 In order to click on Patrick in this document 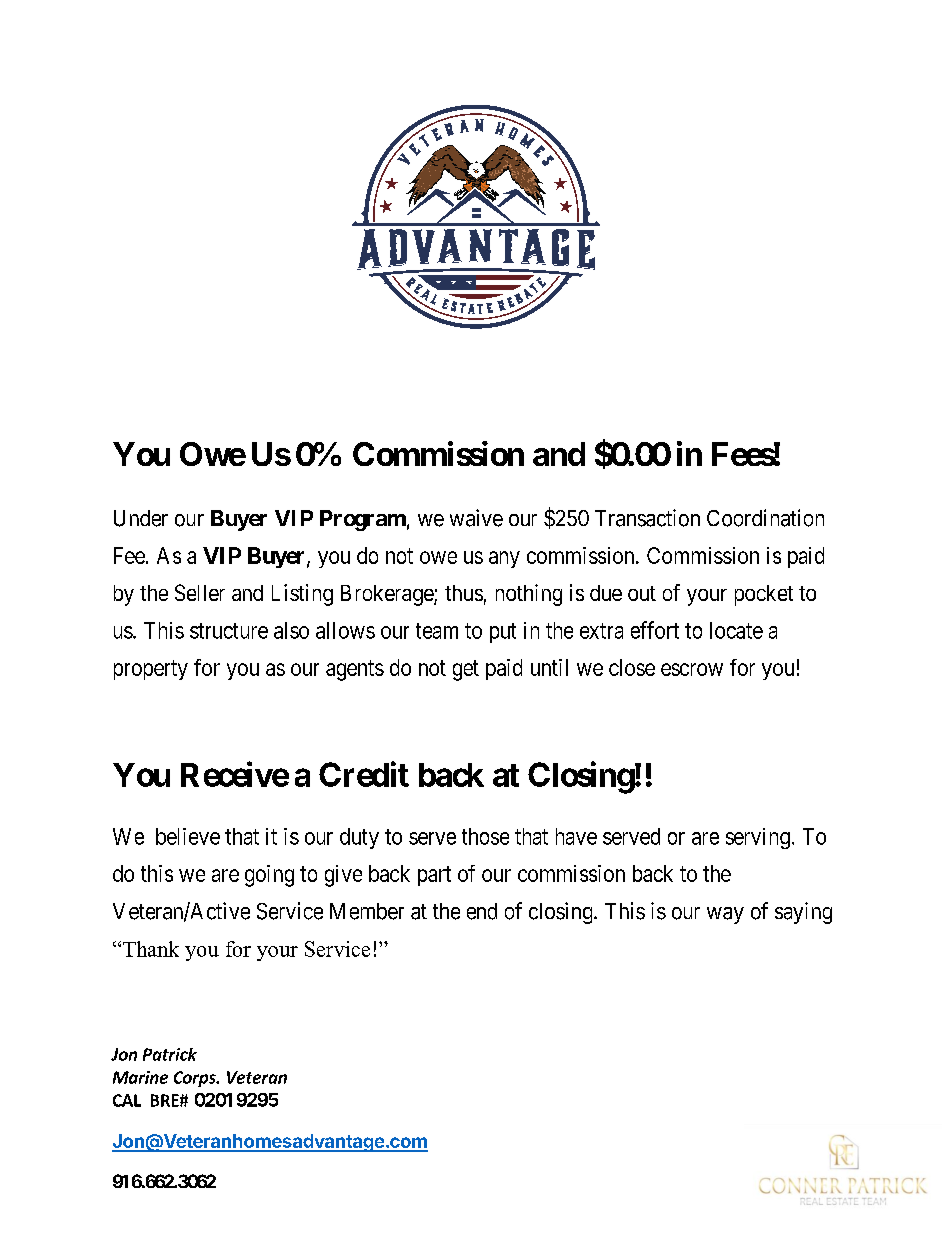, I will do `click(170, 1054)`.
